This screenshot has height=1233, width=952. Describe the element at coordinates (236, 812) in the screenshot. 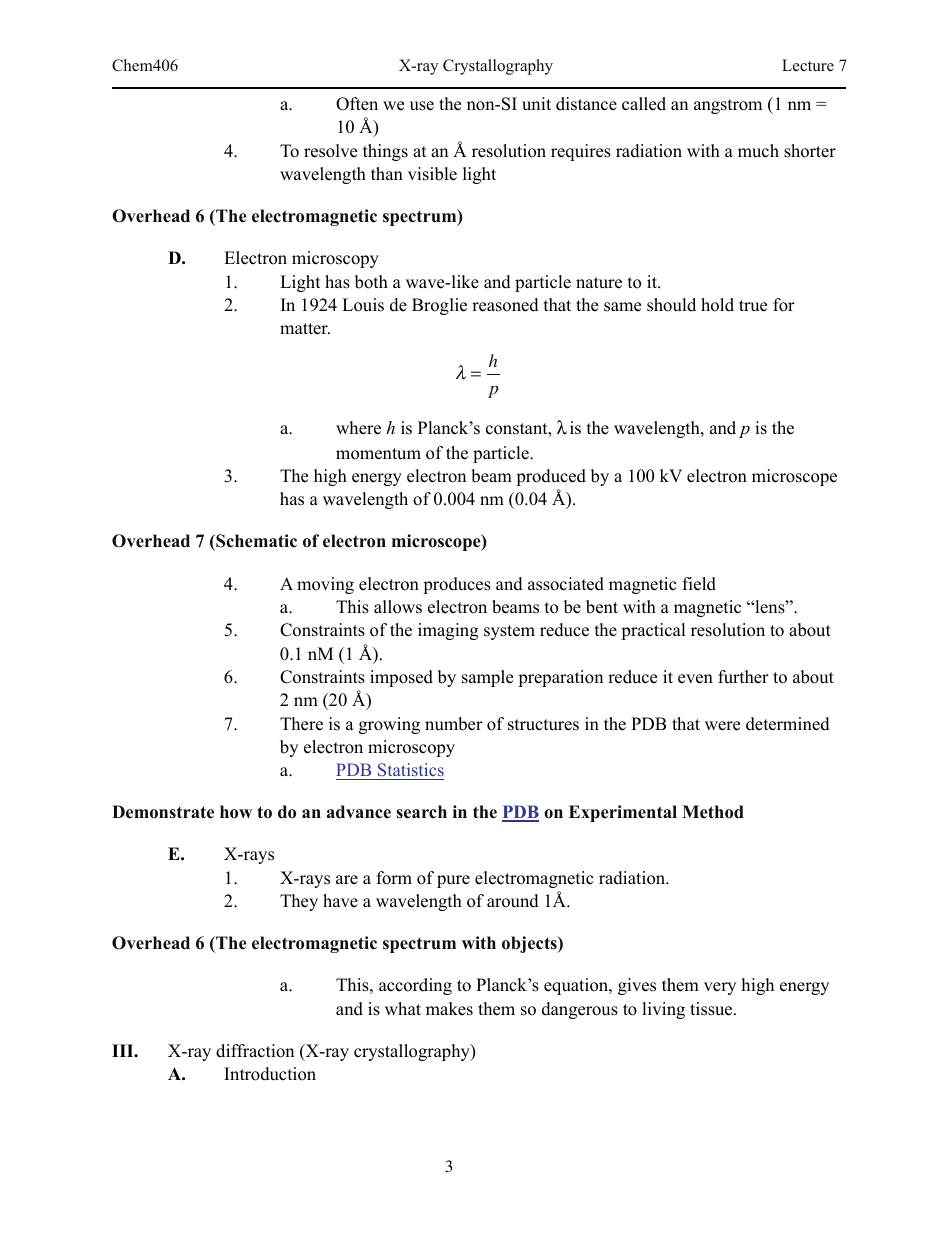

I see `how` at that location.
